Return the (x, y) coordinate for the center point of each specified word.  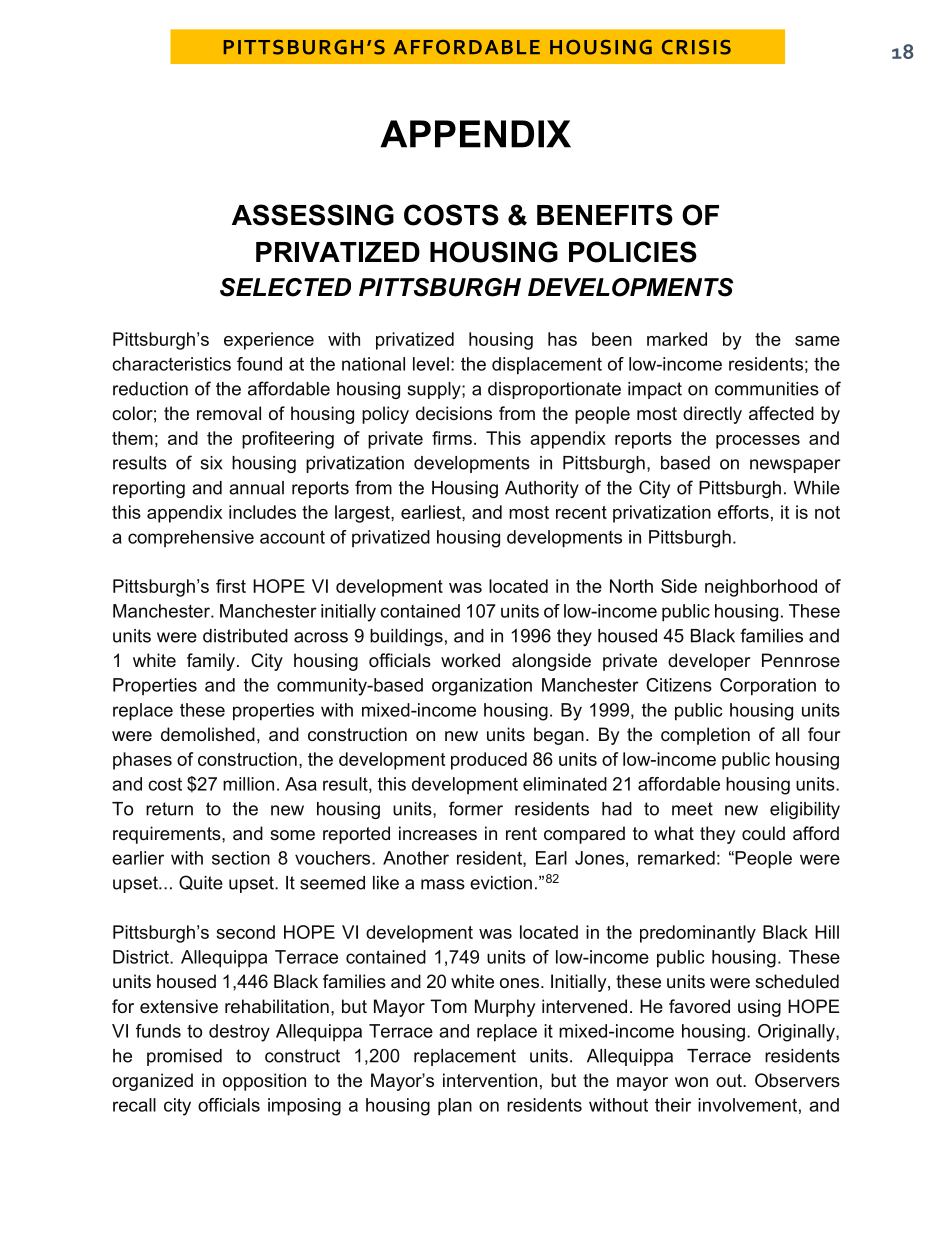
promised (184, 1057)
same (817, 341)
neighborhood (761, 588)
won (691, 1082)
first (231, 586)
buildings (406, 637)
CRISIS (696, 47)
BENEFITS (605, 215)
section (241, 858)
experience (269, 341)
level (431, 364)
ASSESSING (313, 215)
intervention (490, 1080)
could (763, 833)
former (476, 808)
